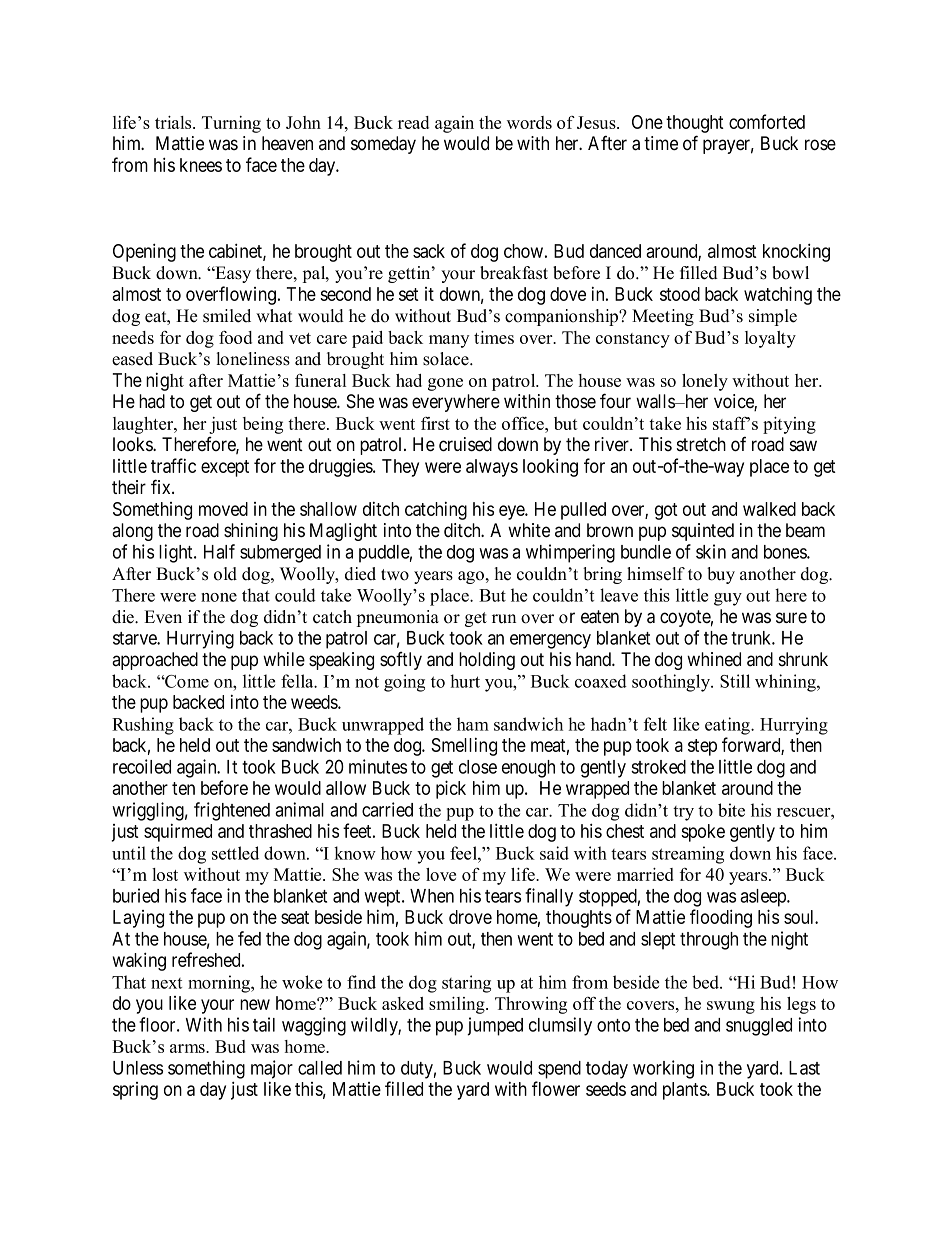  I want to click on words, so click(529, 122).
